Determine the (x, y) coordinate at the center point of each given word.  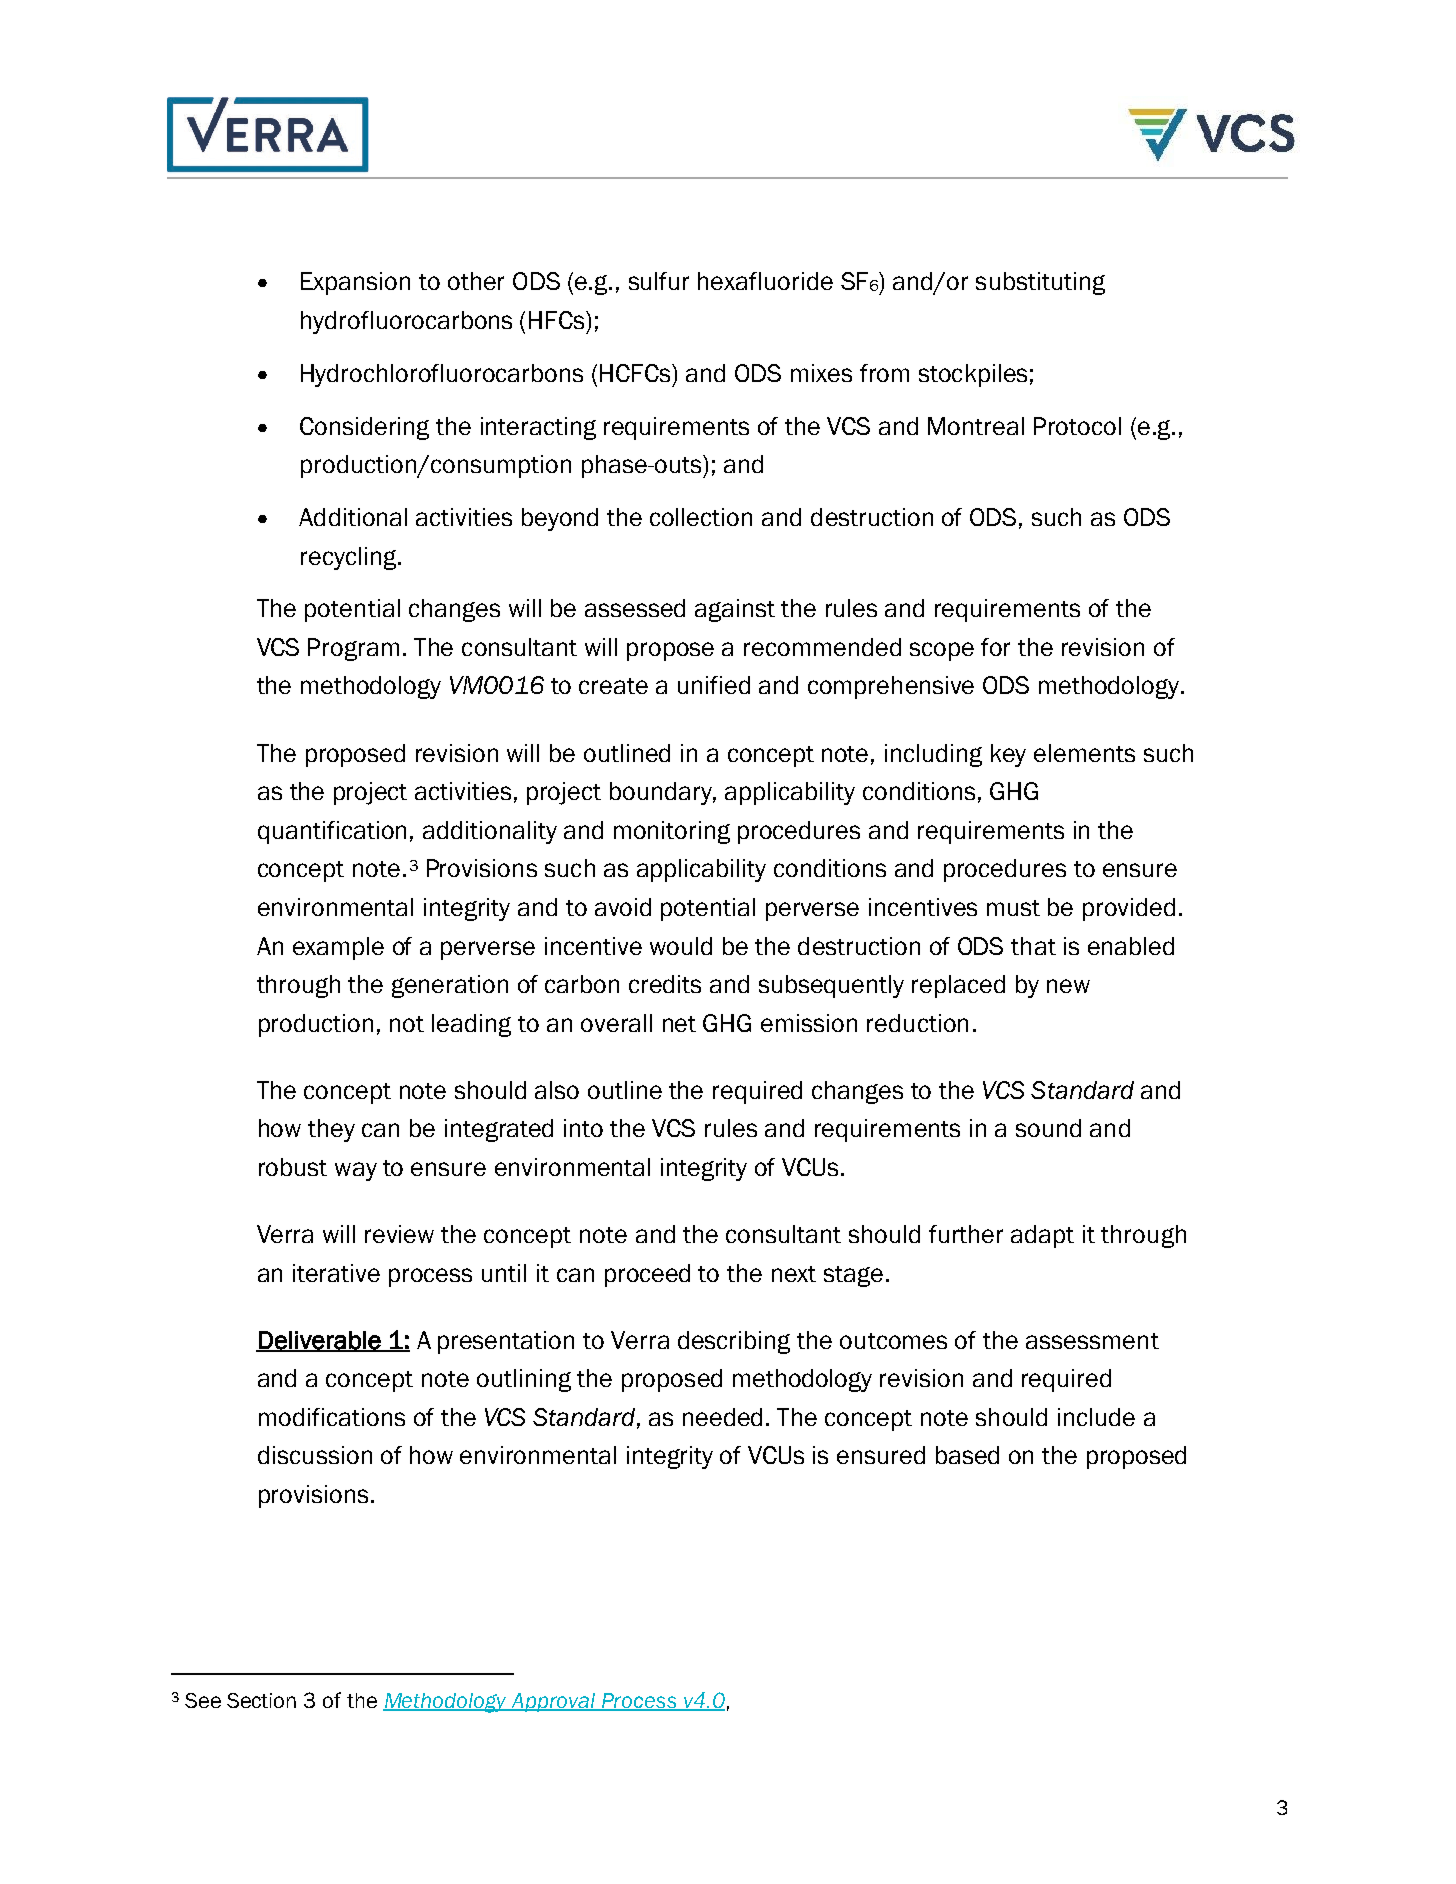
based (967, 1455)
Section (261, 1700)
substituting (1040, 283)
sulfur (659, 281)
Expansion (355, 283)
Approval (554, 1702)
